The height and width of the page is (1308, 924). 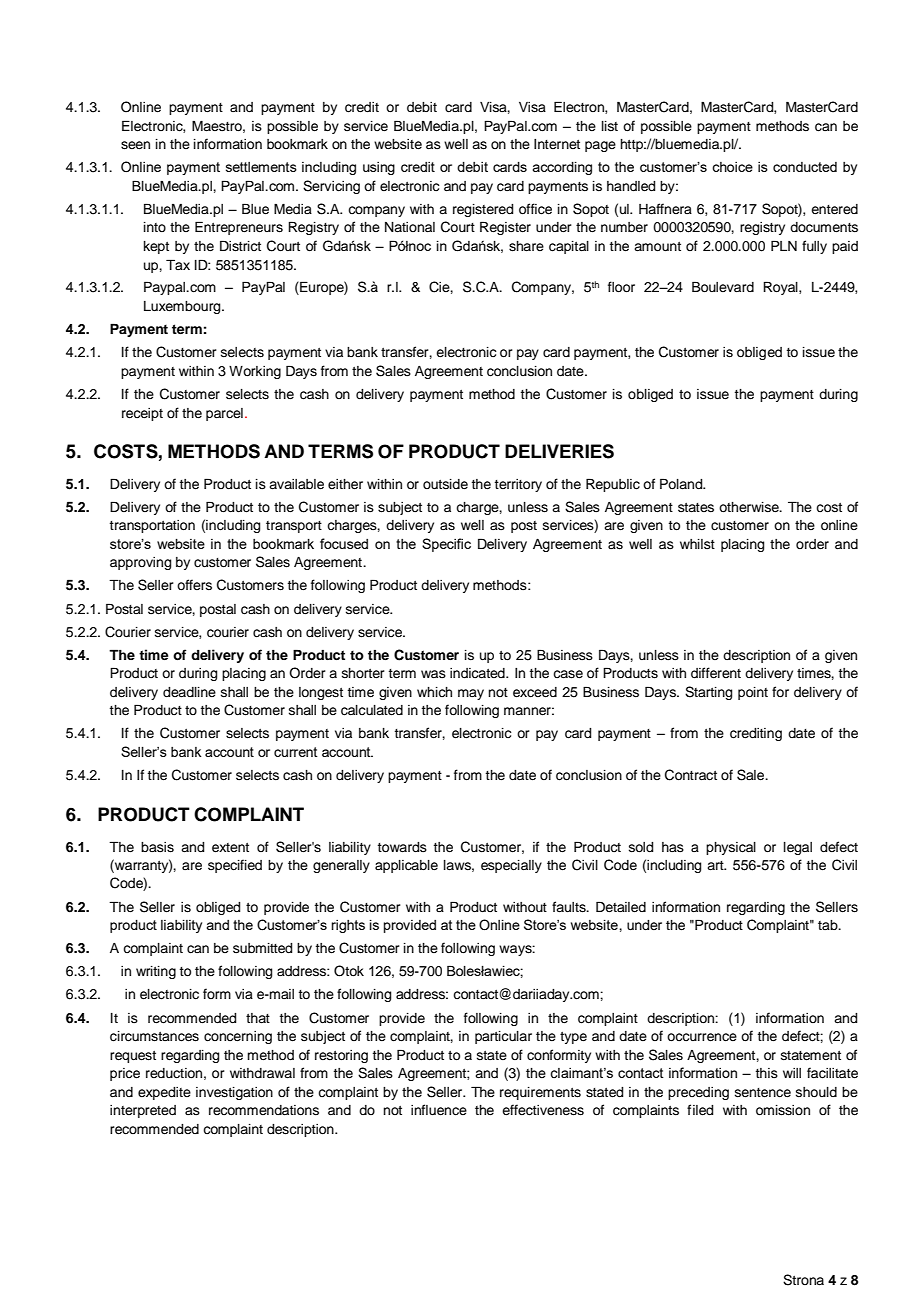 What do you see at coordinates (471, 694) in the page?
I see `may` at bounding box center [471, 694].
